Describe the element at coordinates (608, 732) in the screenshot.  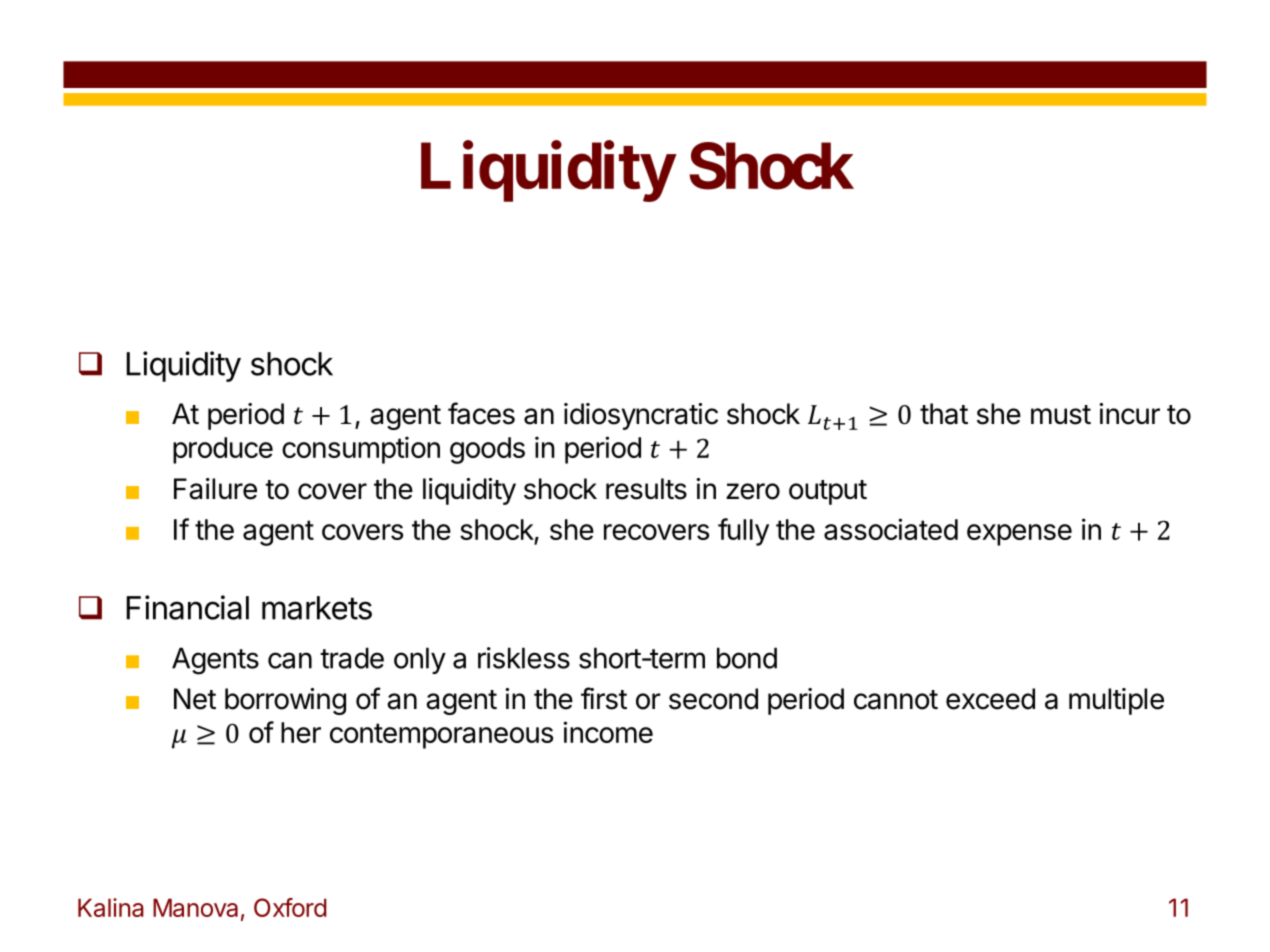
I see `income` at that location.
